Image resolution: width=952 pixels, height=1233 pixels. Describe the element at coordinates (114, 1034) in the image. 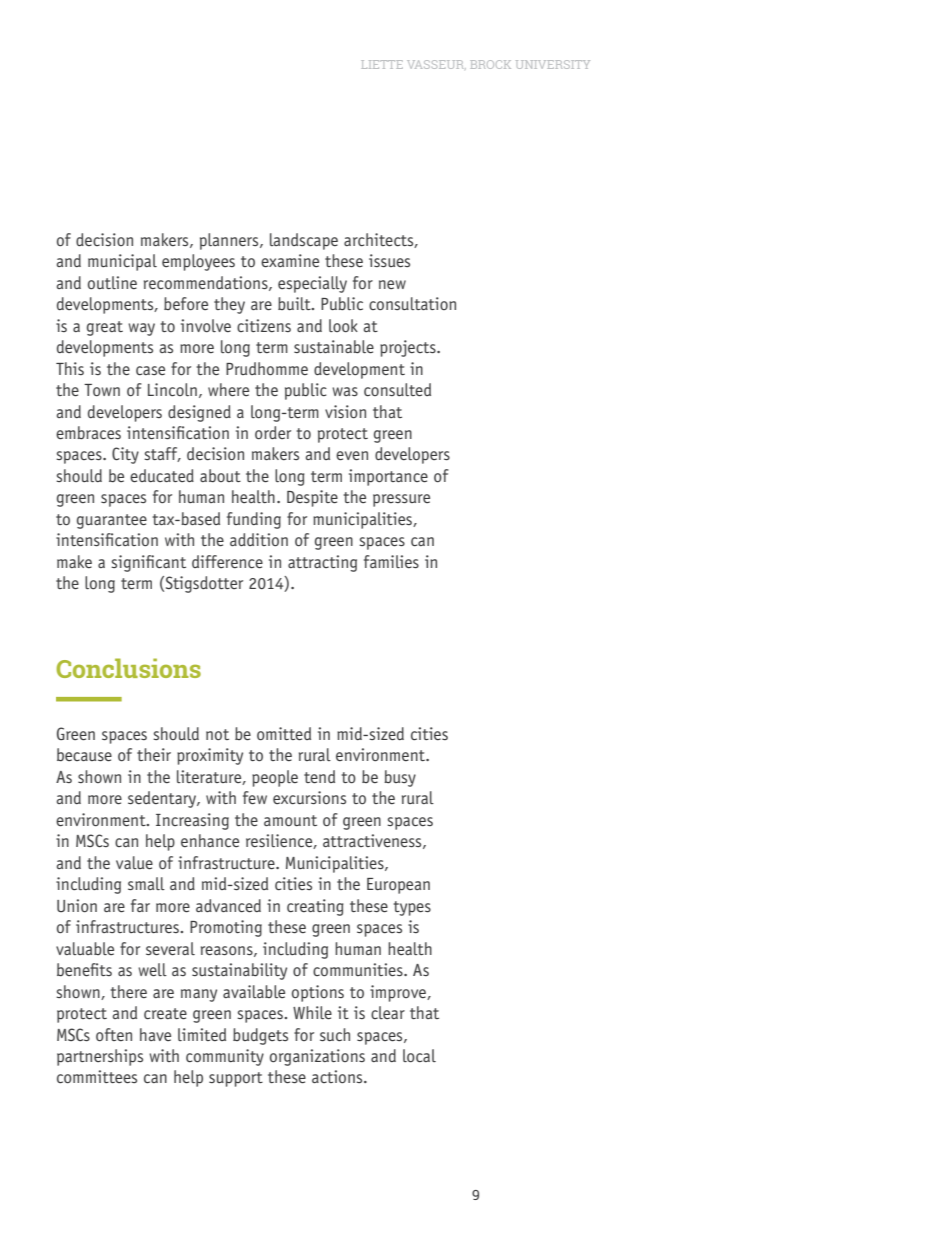

I see `often` at that location.
